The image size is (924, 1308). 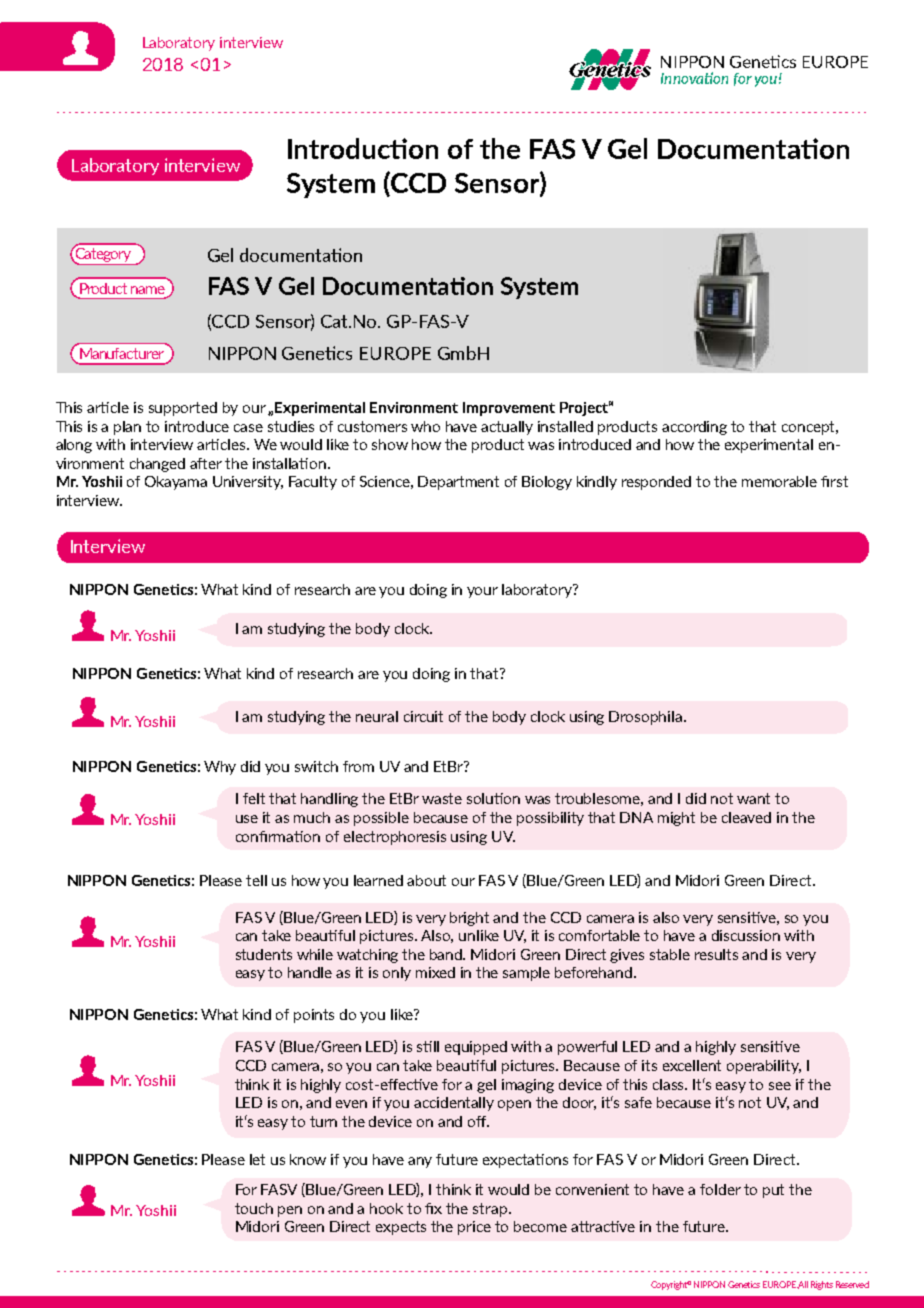 What do you see at coordinates (363, 148) in the page?
I see `Introduction` at bounding box center [363, 148].
